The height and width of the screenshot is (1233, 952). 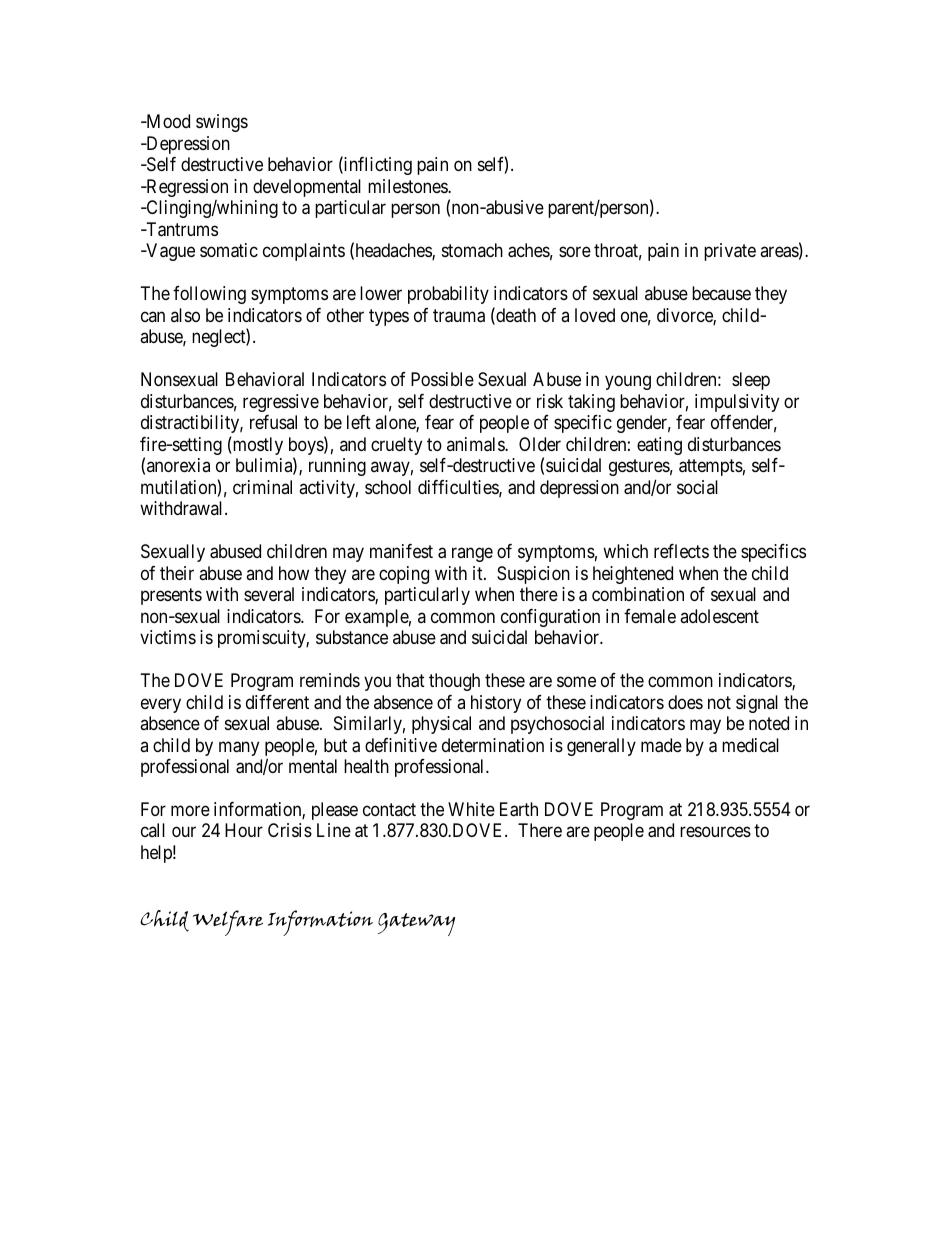 What do you see at coordinates (222, 123) in the screenshot?
I see `swings` at bounding box center [222, 123].
